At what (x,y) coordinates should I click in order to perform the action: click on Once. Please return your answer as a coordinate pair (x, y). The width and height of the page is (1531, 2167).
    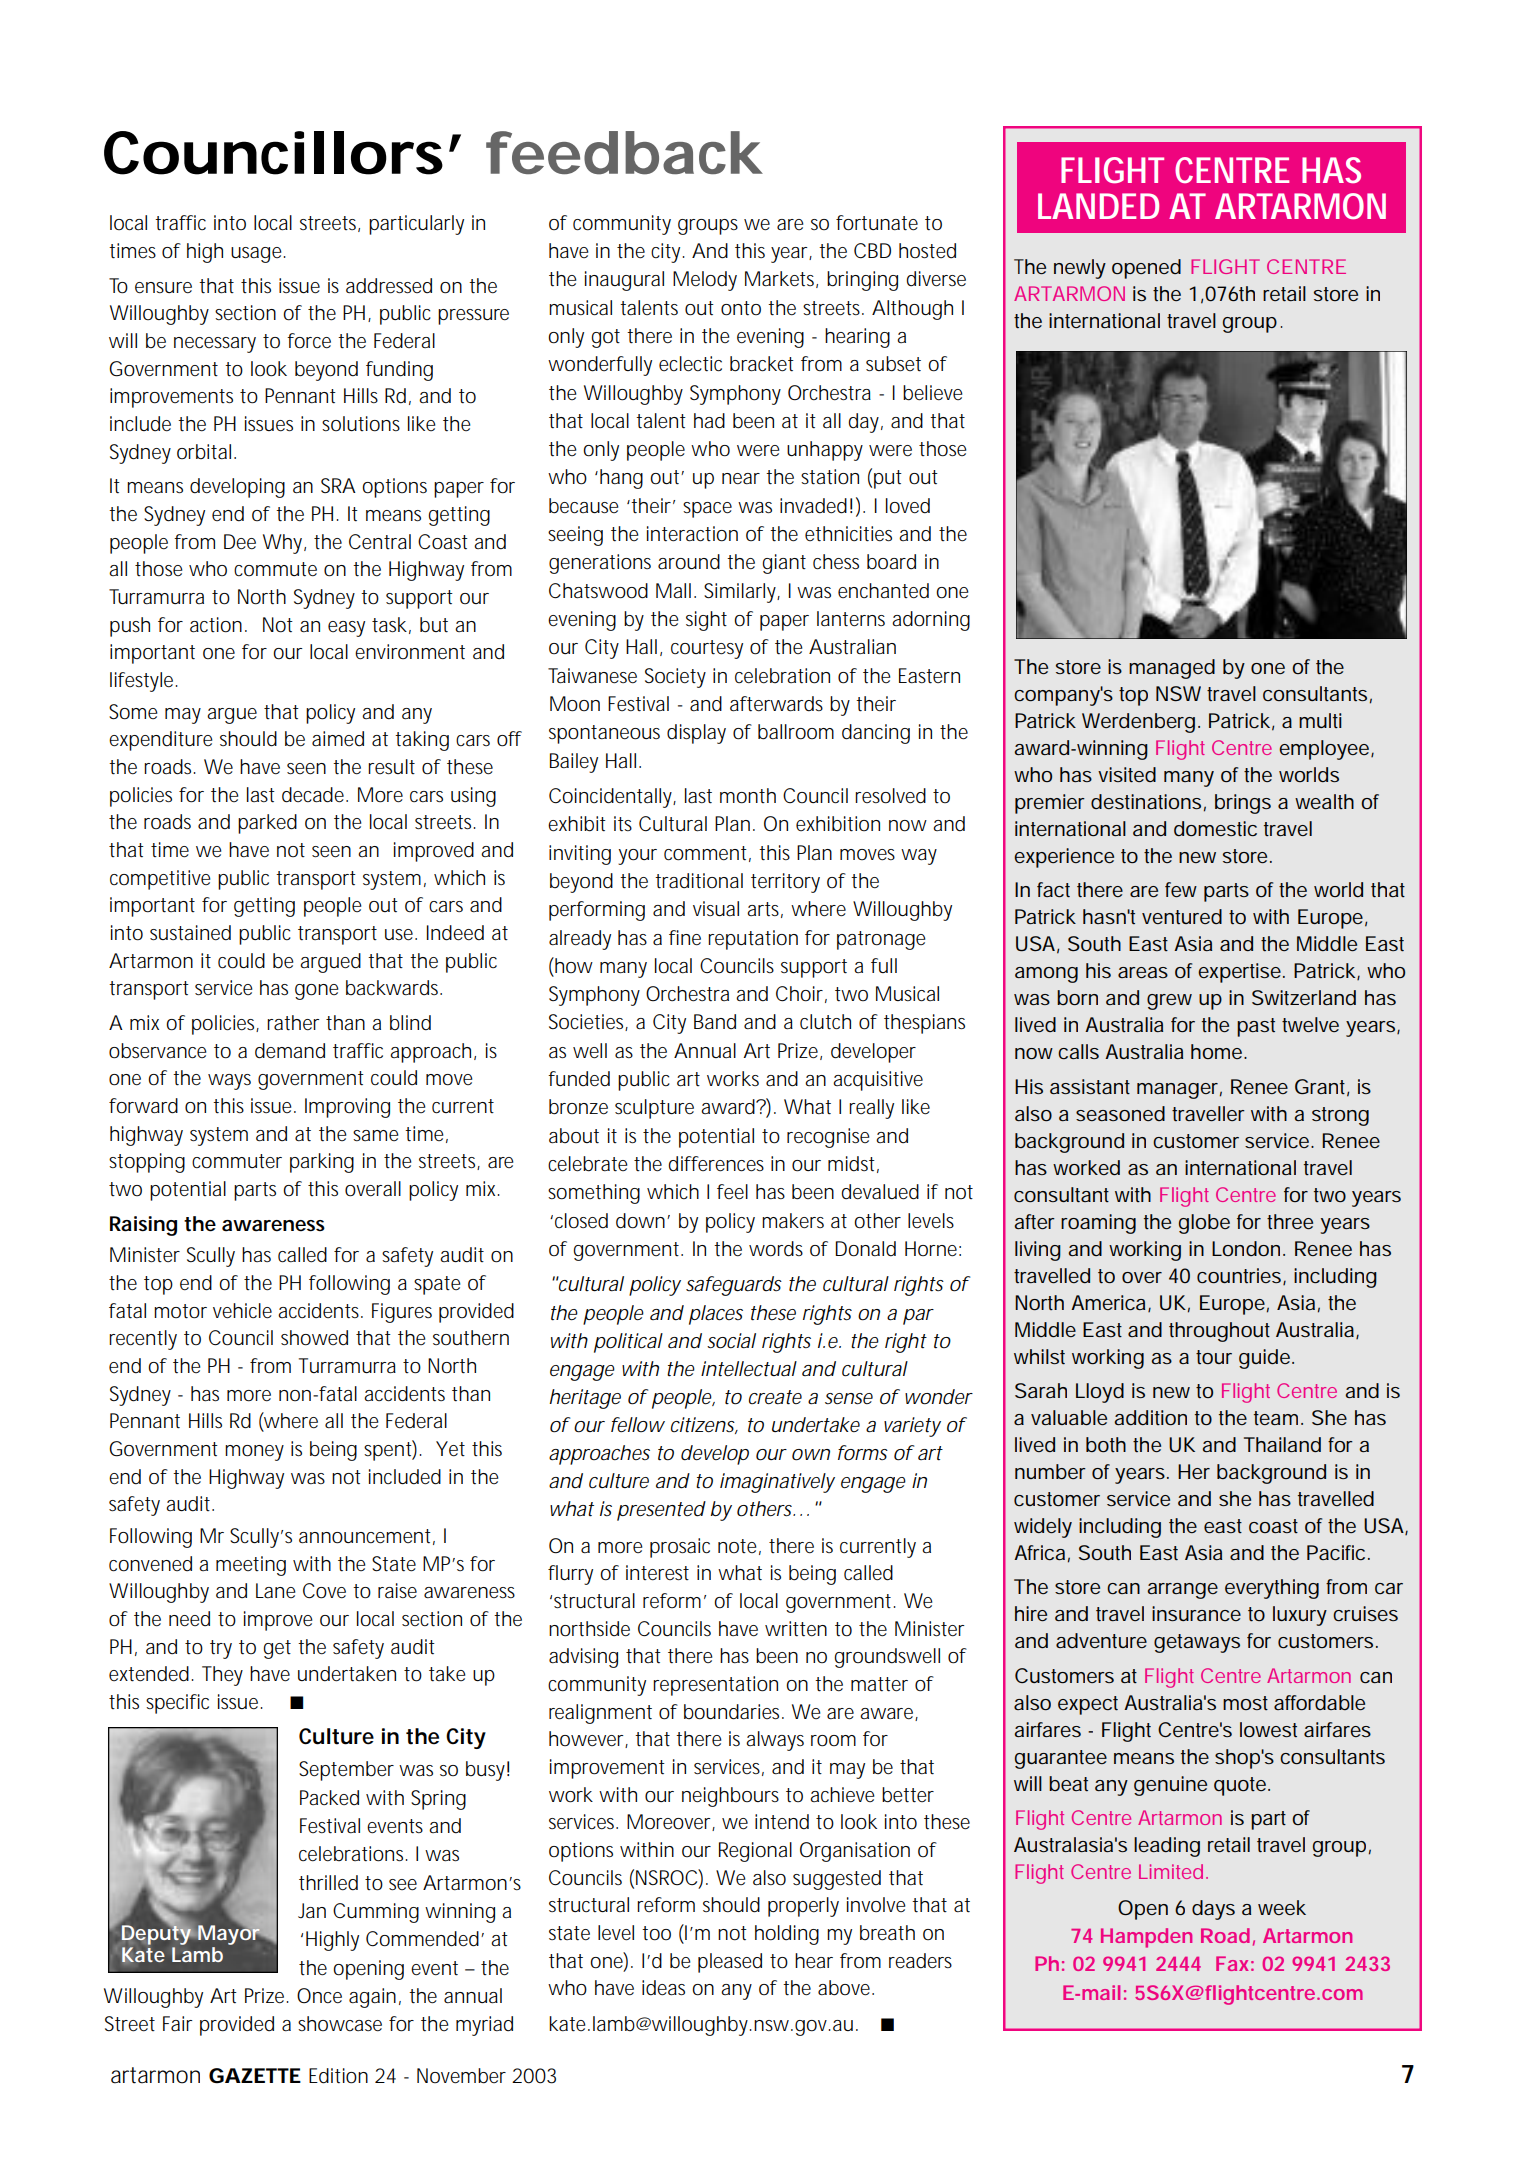
    Looking at the image, I should click on (319, 1996).
